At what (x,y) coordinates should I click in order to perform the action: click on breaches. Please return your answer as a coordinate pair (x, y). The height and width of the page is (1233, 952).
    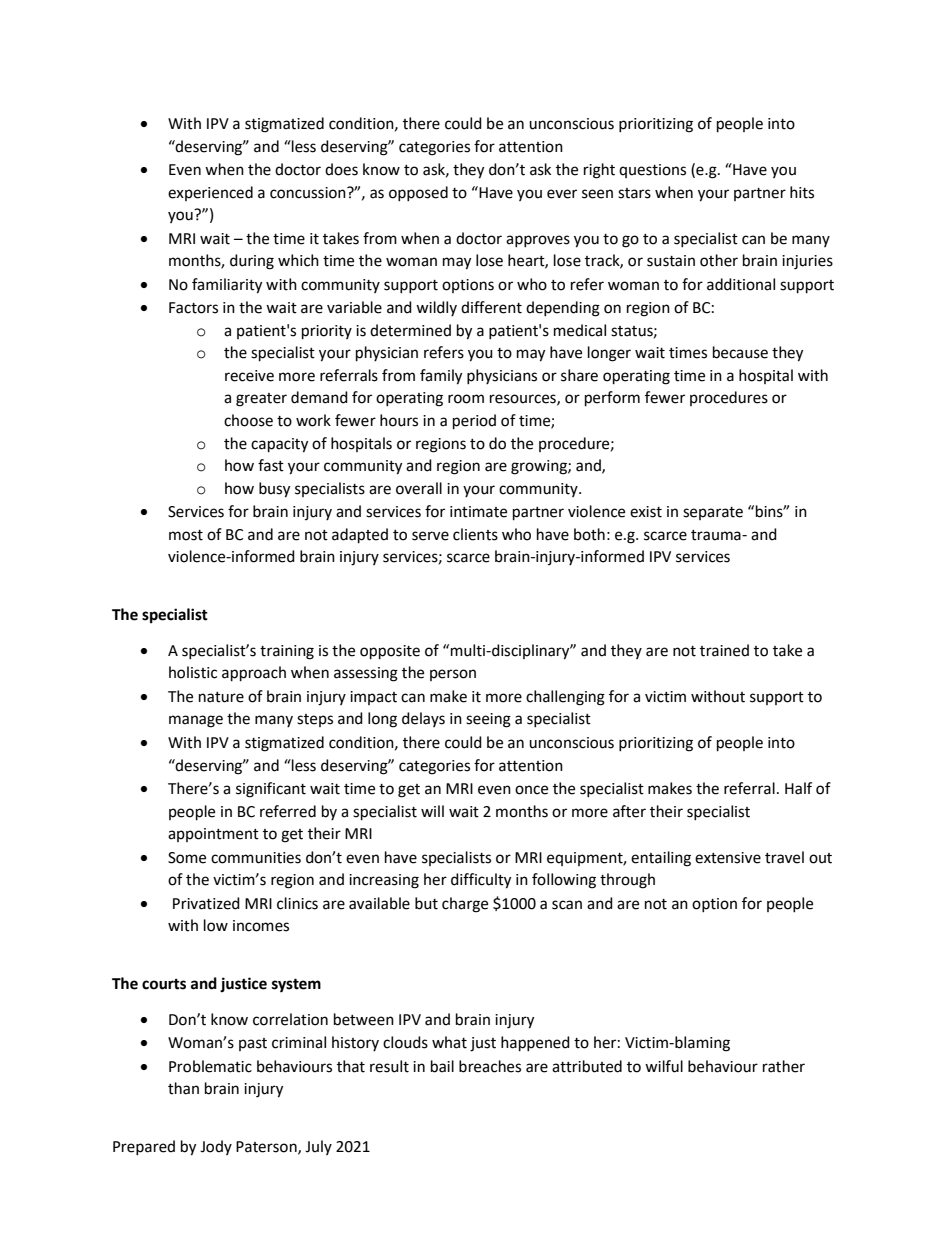
    Looking at the image, I should click on (490, 1066).
